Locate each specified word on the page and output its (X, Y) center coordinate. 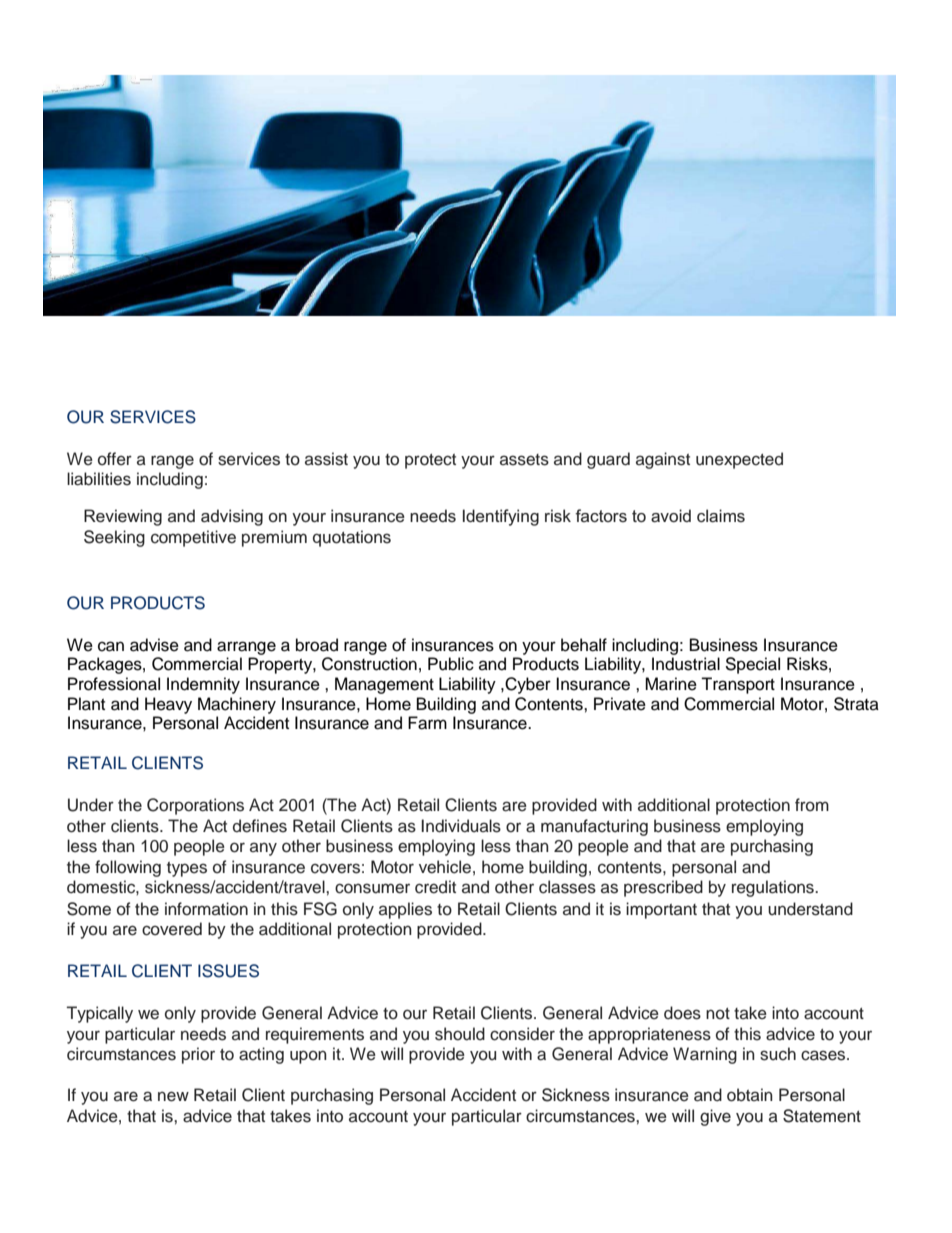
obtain (750, 1095)
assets (524, 460)
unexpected (739, 460)
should (460, 1034)
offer (115, 459)
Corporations (195, 806)
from (812, 805)
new (173, 1096)
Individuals (461, 826)
